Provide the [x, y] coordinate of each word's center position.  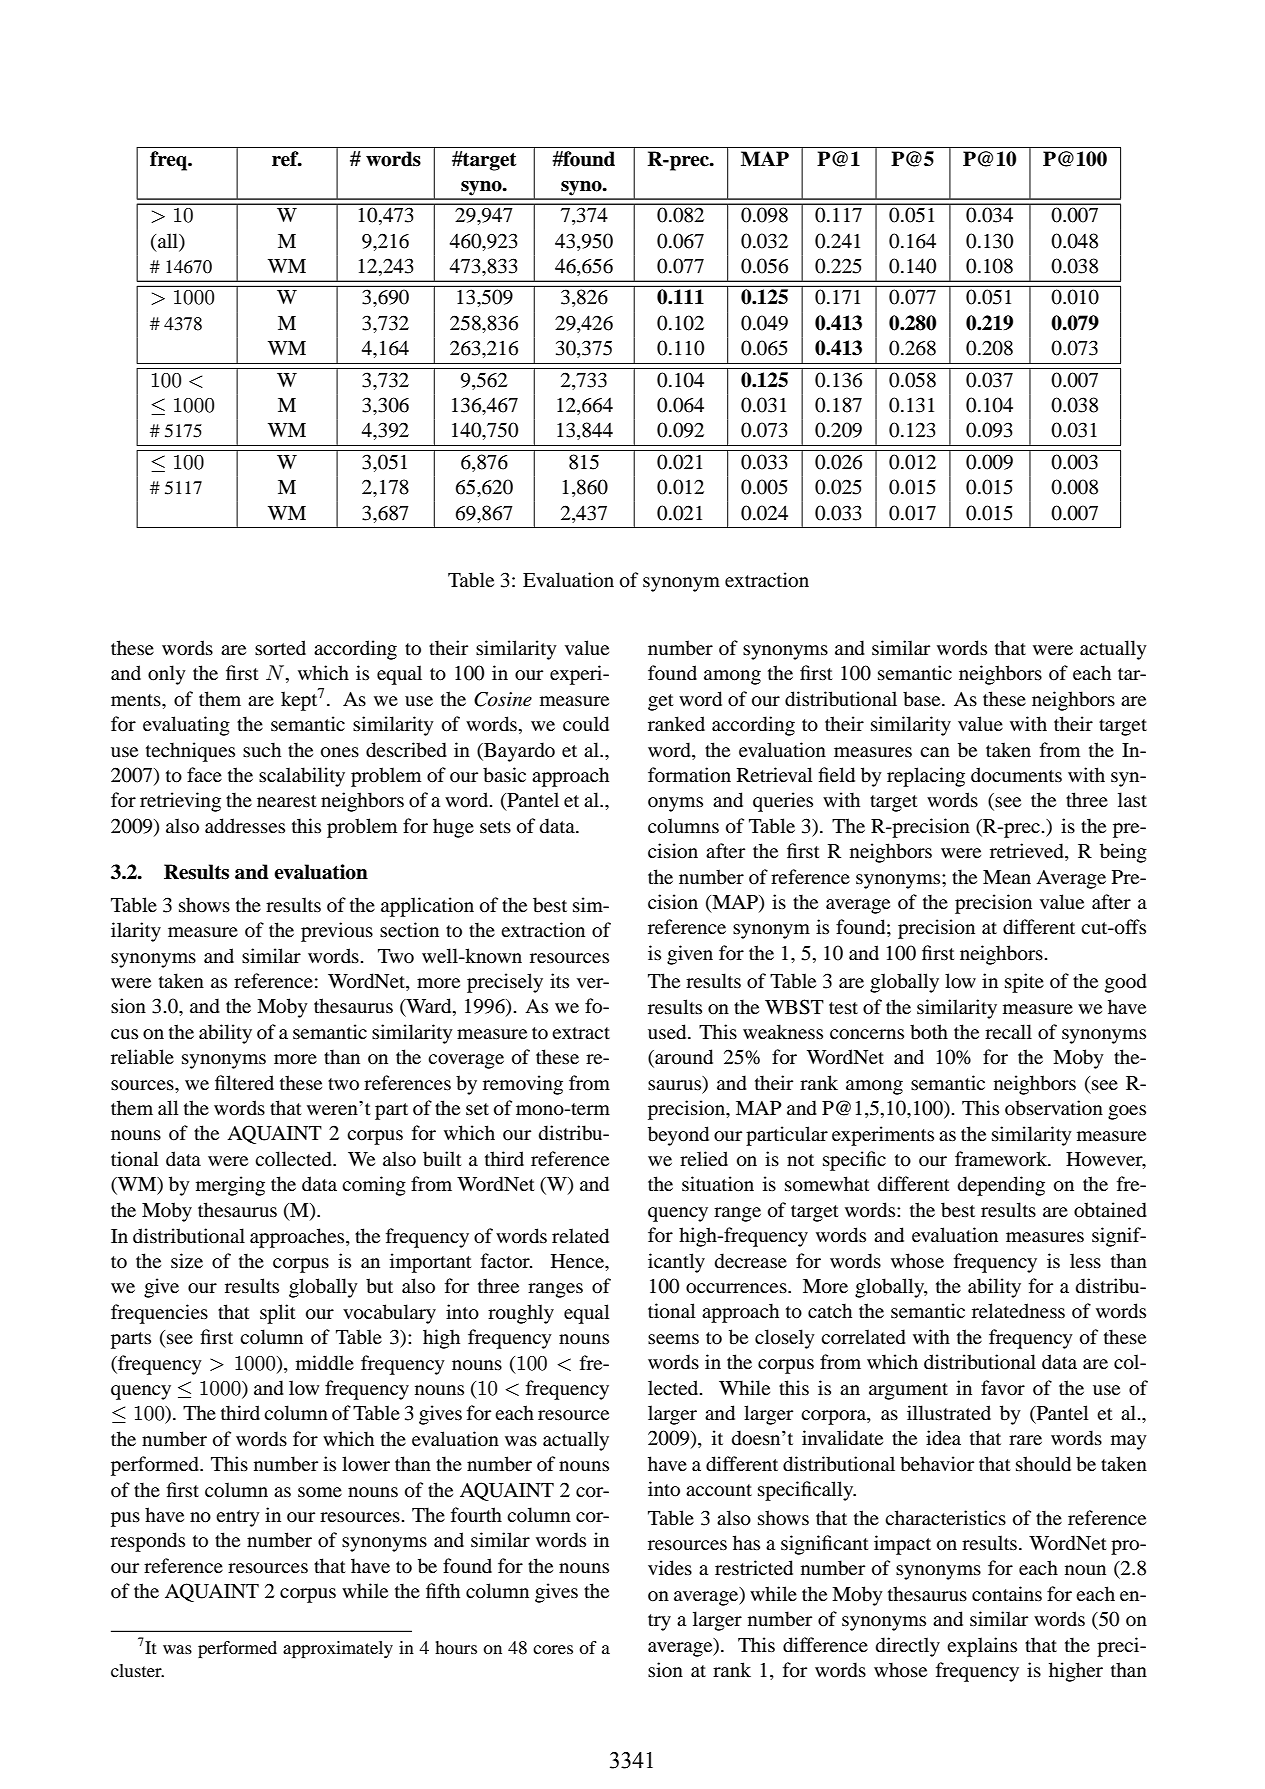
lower [366, 1464]
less [1085, 1260]
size [187, 1260]
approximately [338, 1649]
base [923, 698]
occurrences [737, 1288]
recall [1008, 1031]
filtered [244, 1082]
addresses [245, 826]
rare [1025, 1440]
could [586, 724]
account [719, 1490]
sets [495, 827]
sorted [280, 648]
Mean [1007, 877]
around [683, 1058]
